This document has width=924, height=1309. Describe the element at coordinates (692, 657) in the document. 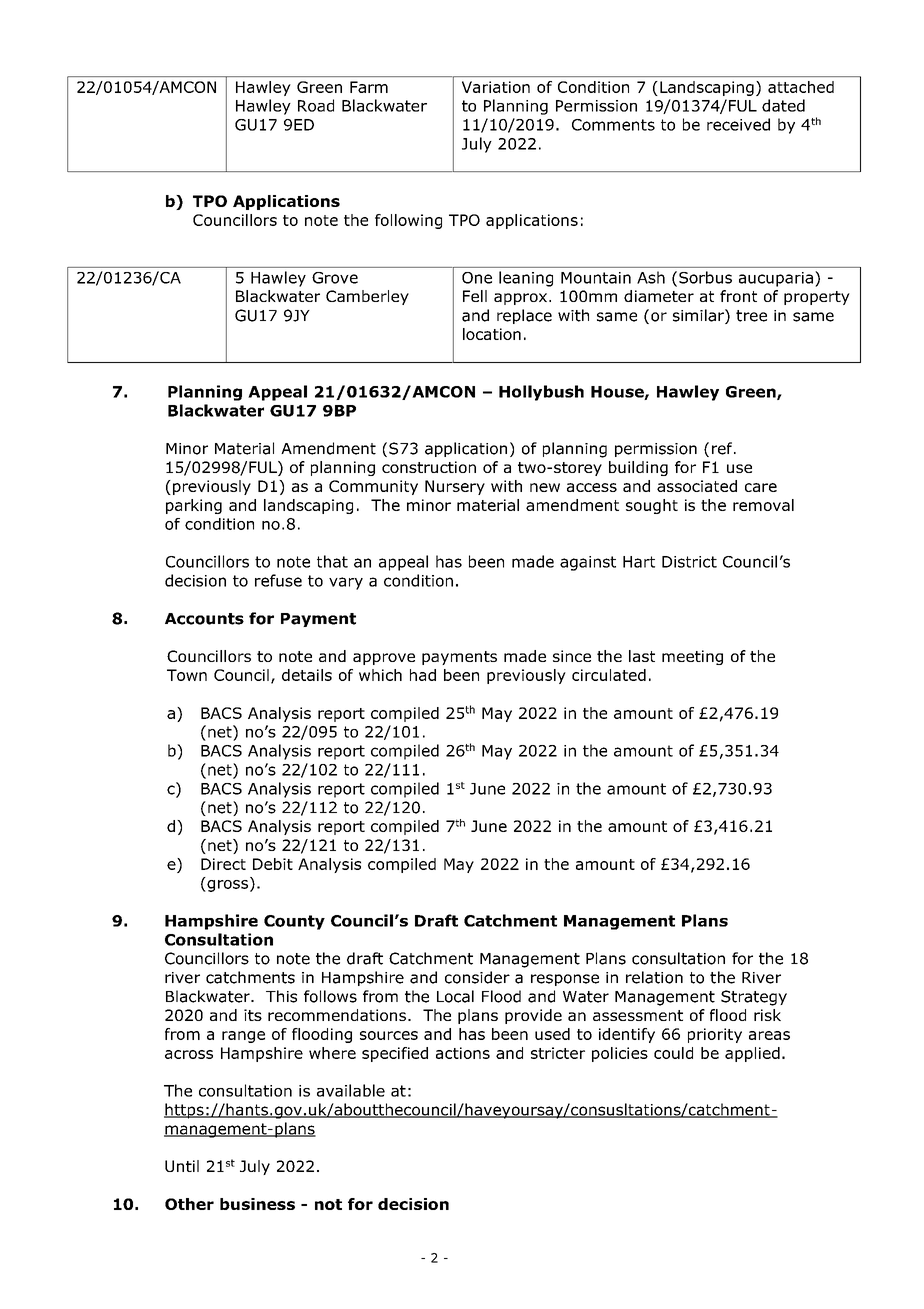

I see `meeting` at that location.
